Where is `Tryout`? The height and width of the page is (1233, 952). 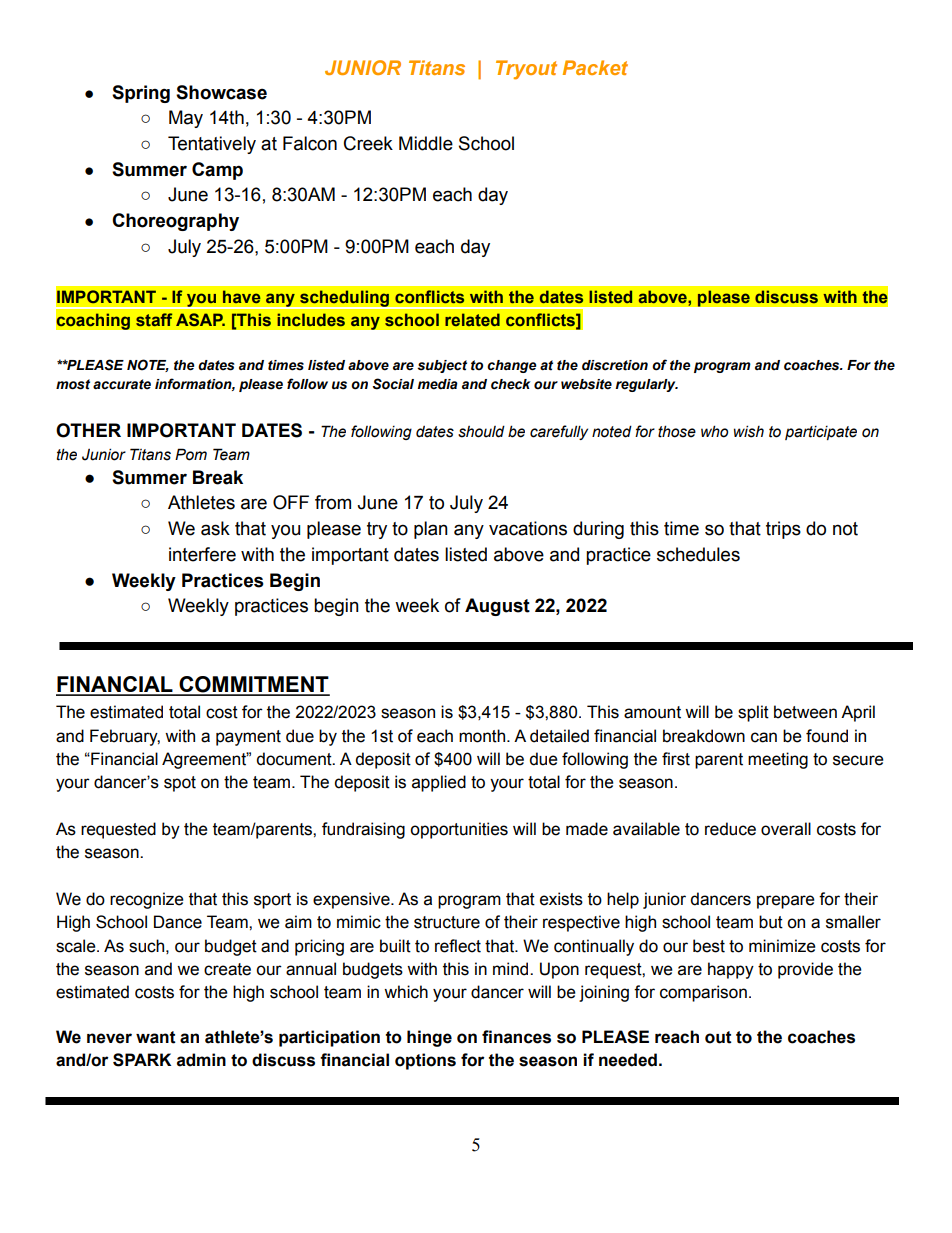 Tryout is located at coordinates (526, 70).
